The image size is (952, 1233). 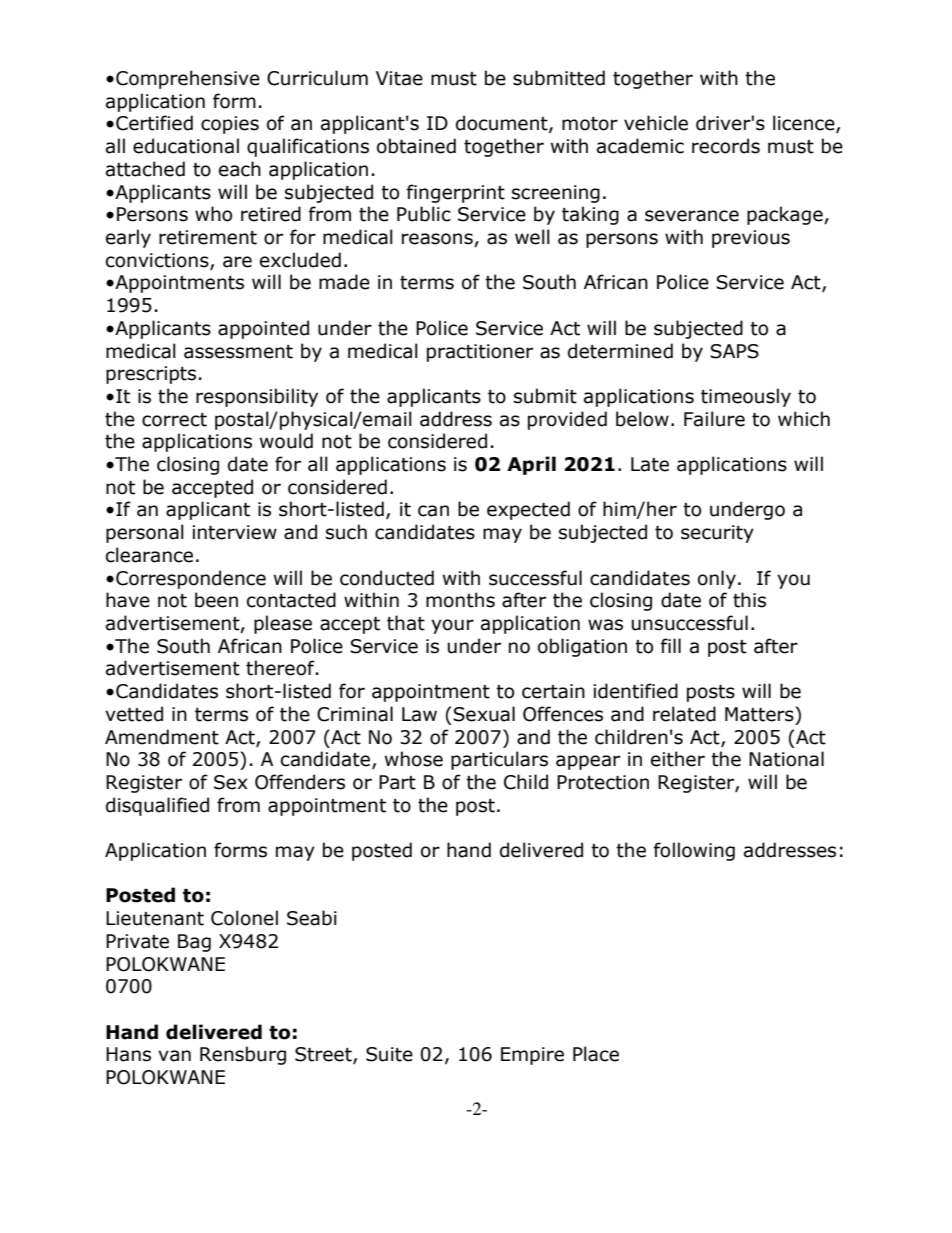 What do you see at coordinates (480, 353) in the screenshot?
I see `practitioner` at bounding box center [480, 353].
